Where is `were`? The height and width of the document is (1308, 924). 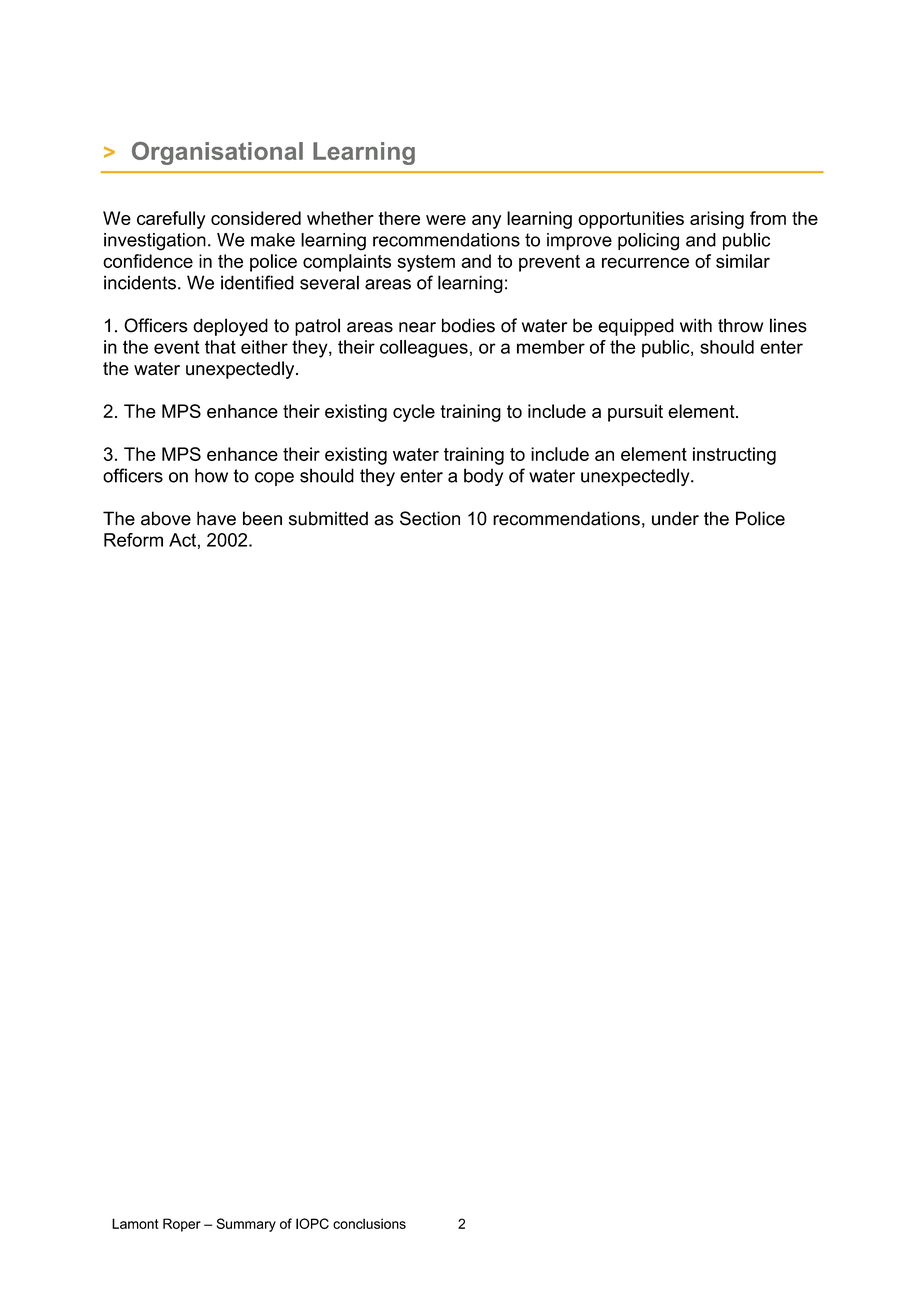
were is located at coordinates (446, 220).
